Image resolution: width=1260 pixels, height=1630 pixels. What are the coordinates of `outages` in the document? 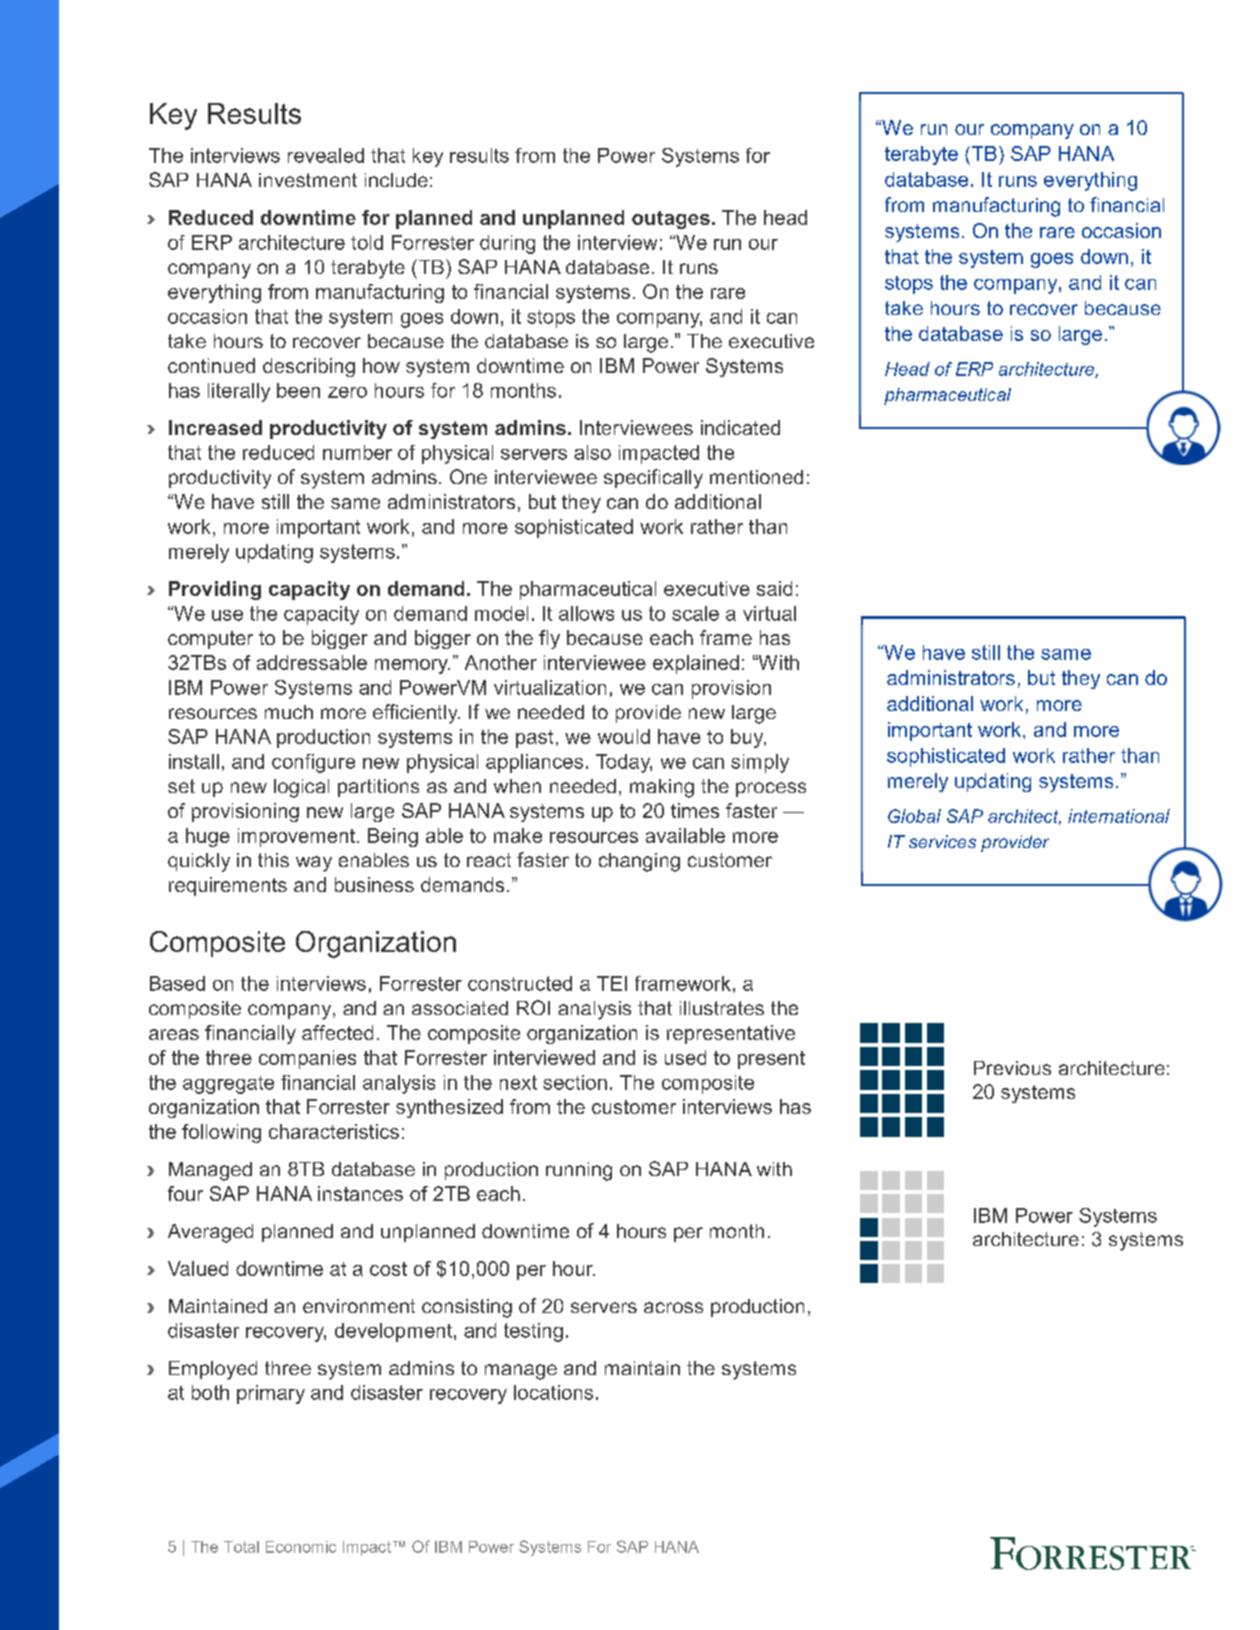 It's located at (671, 220).
